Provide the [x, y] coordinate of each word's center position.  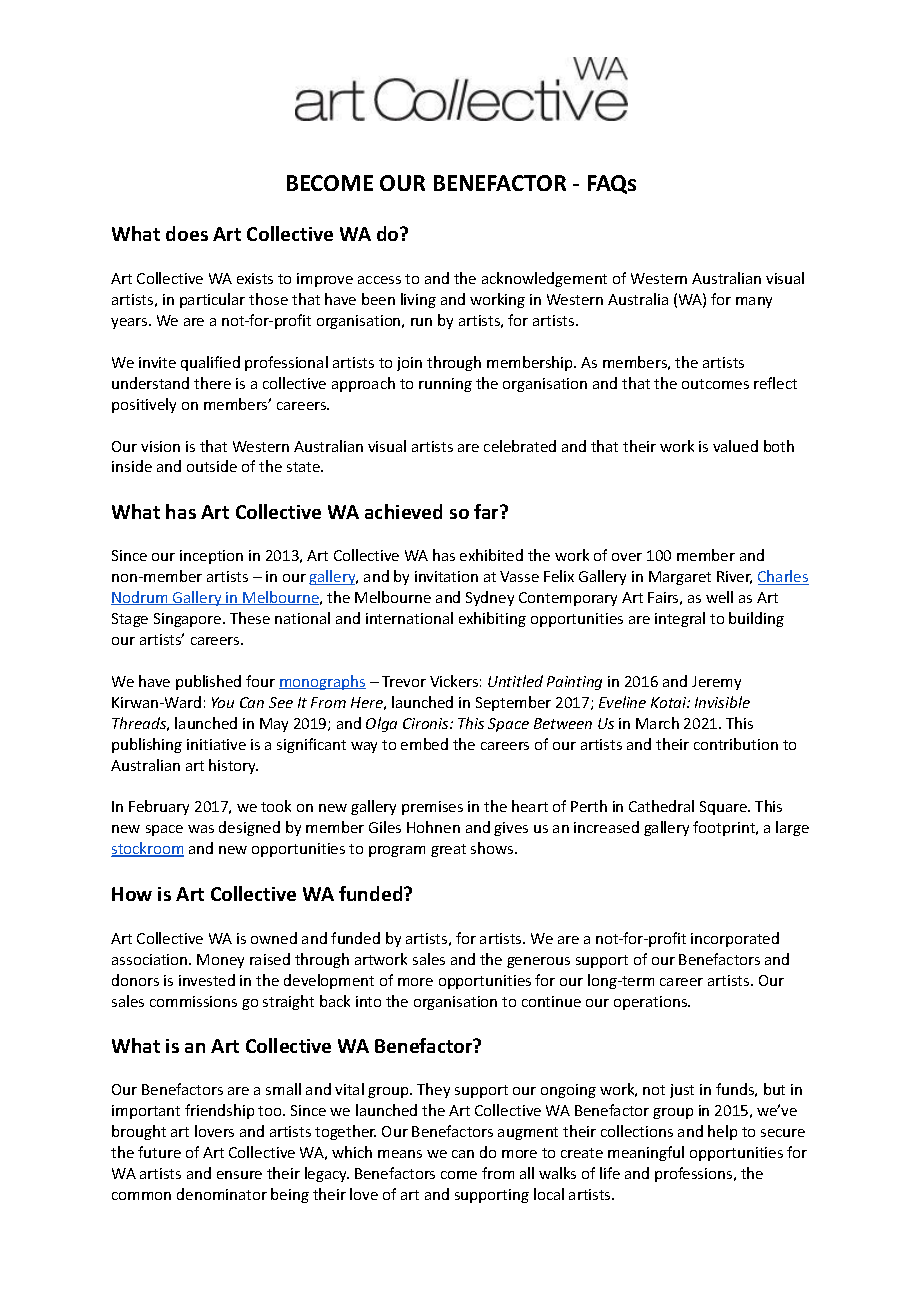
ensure [239, 1175]
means [400, 1154]
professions [695, 1174]
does [187, 233]
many [754, 302]
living [418, 300]
